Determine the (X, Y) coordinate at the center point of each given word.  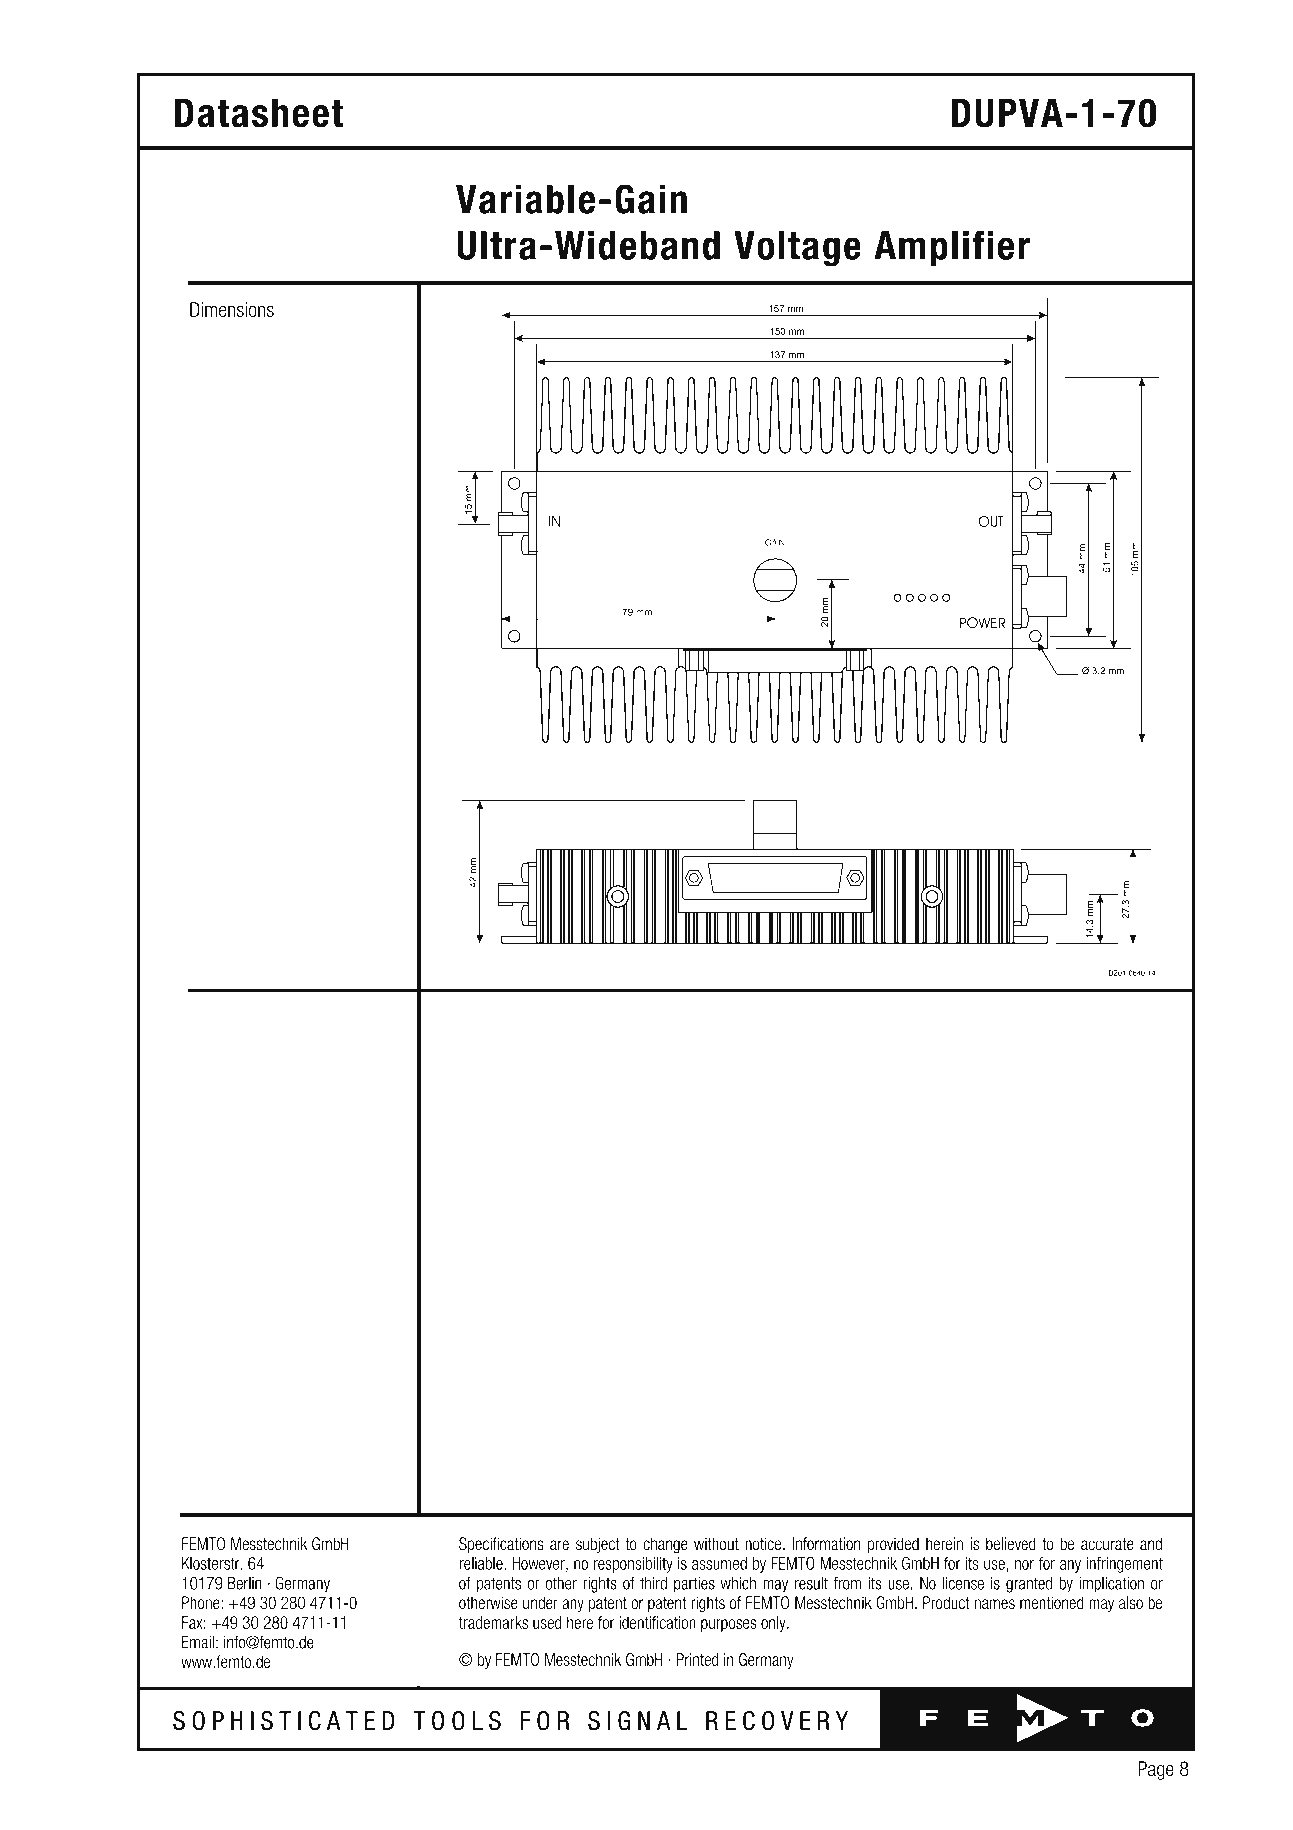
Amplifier (952, 248)
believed (1011, 1543)
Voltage (797, 249)
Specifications (501, 1545)
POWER (982, 623)
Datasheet (259, 113)
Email (198, 1642)
